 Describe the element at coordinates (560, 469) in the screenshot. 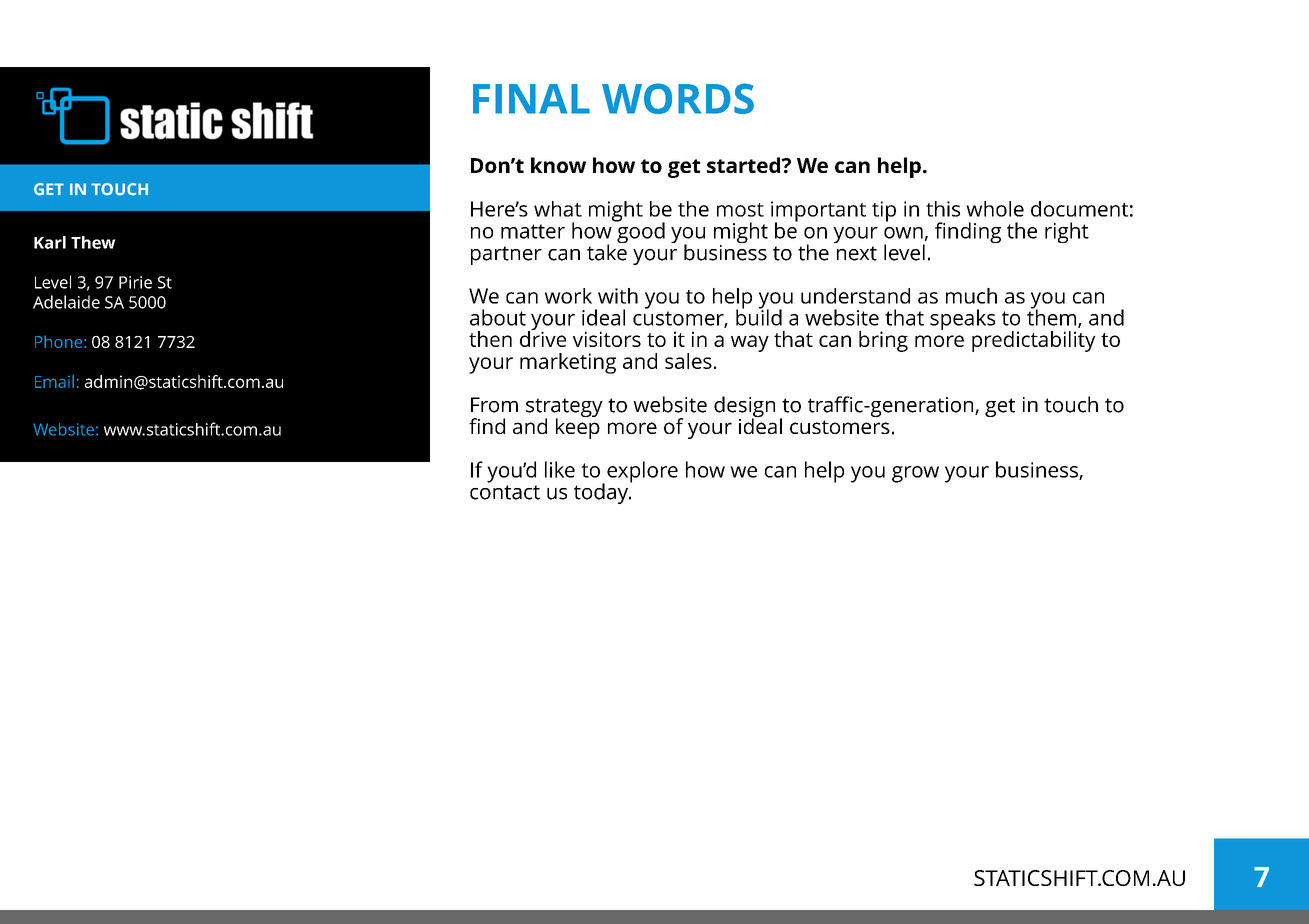

I see `like` at that location.
